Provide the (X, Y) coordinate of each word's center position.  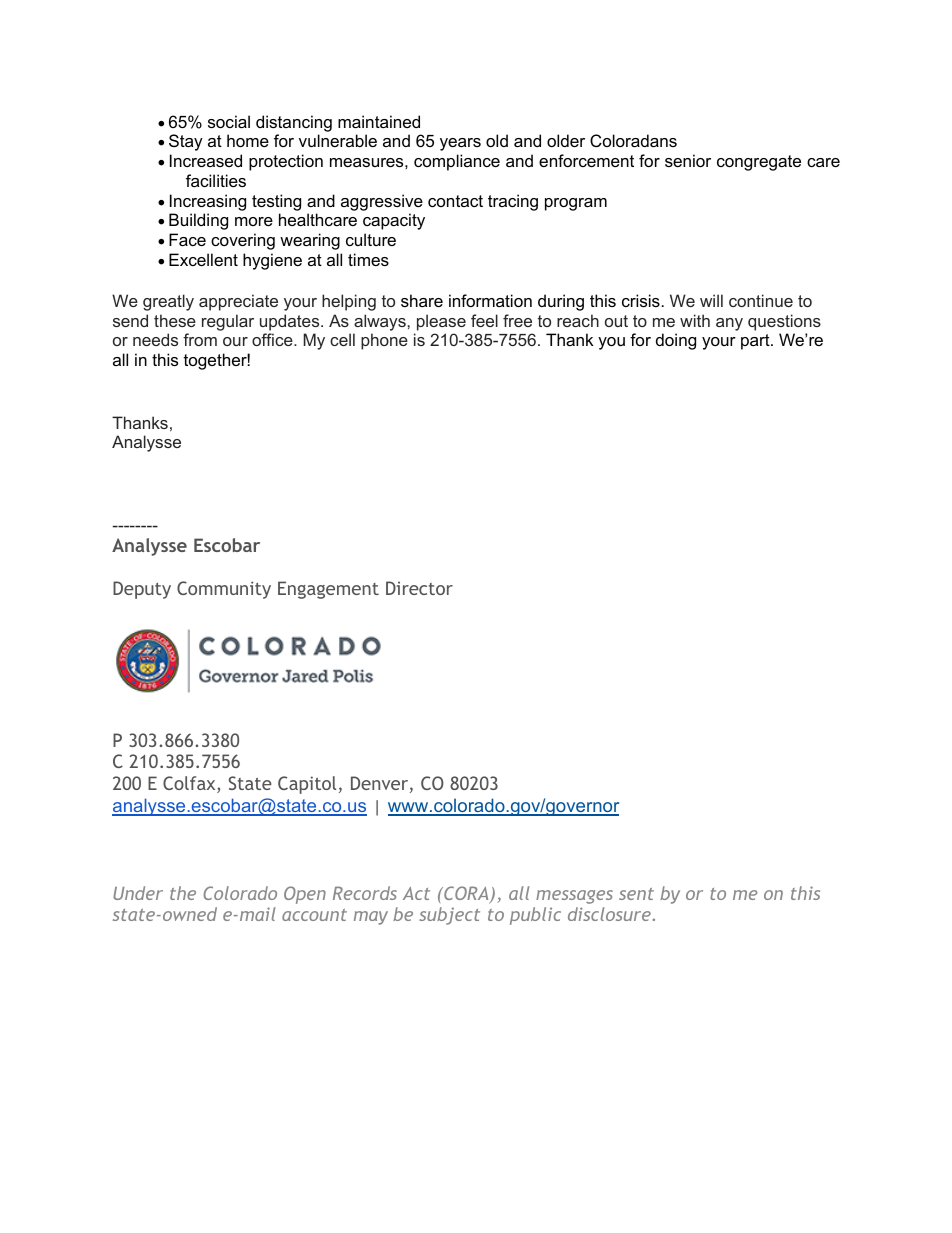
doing (676, 341)
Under (138, 893)
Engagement (328, 590)
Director (419, 588)
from (200, 339)
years (460, 144)
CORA (466, 894)
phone (384, 341)
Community (224, 590)
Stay (186, 142)
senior (688, 160)
